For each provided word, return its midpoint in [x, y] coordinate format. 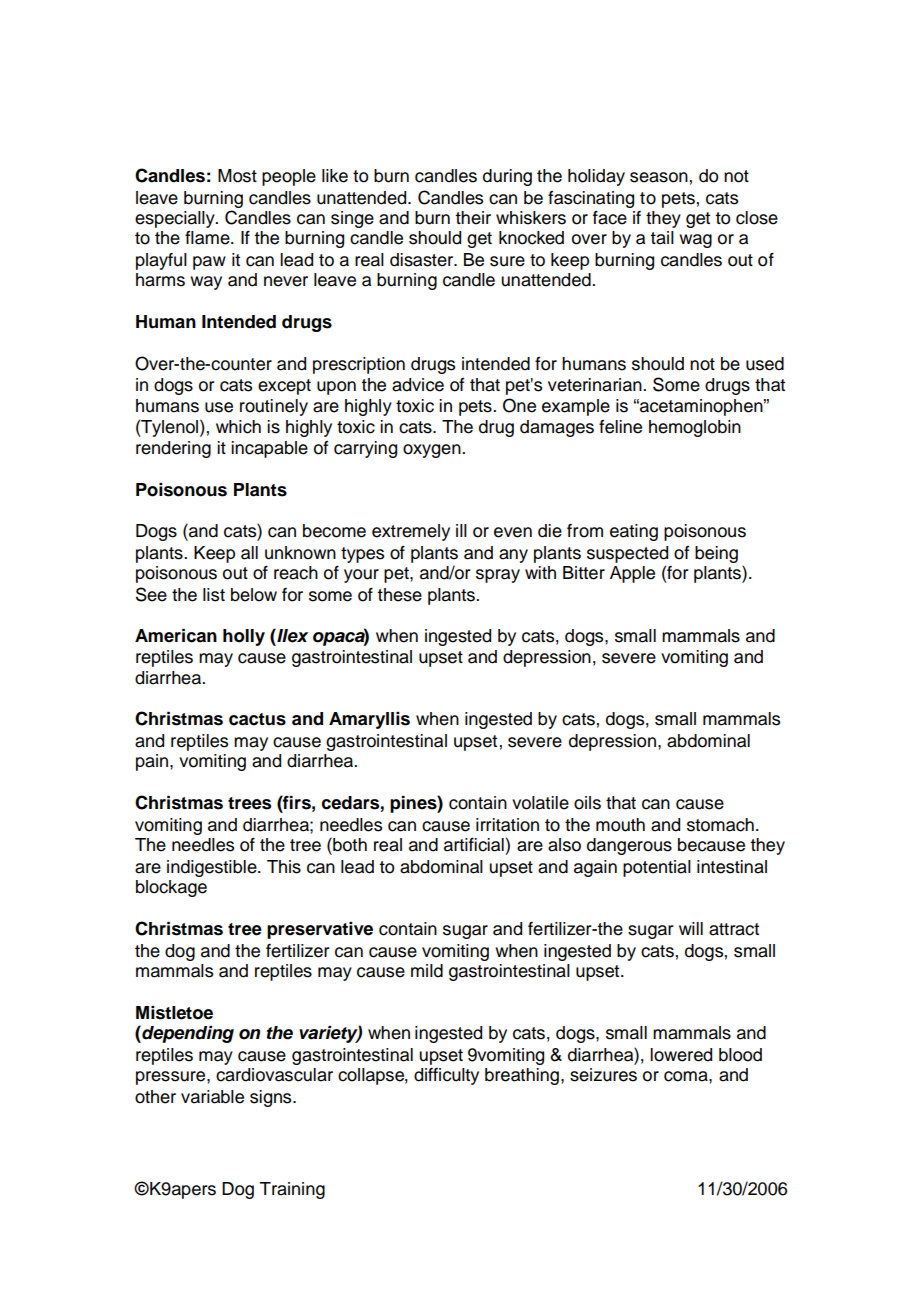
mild [427, 971]
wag [695, 241]
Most [237, 176]
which [238, 427]
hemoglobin [695, 428]
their [473, 218]
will [691, 928]
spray [498, 576]
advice [418, 385]
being [716, 554]
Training [292, 1190]
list [214, 595]
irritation [507, 825]
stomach [720, 825]
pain [153, 762]
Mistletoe [174, 1013]
